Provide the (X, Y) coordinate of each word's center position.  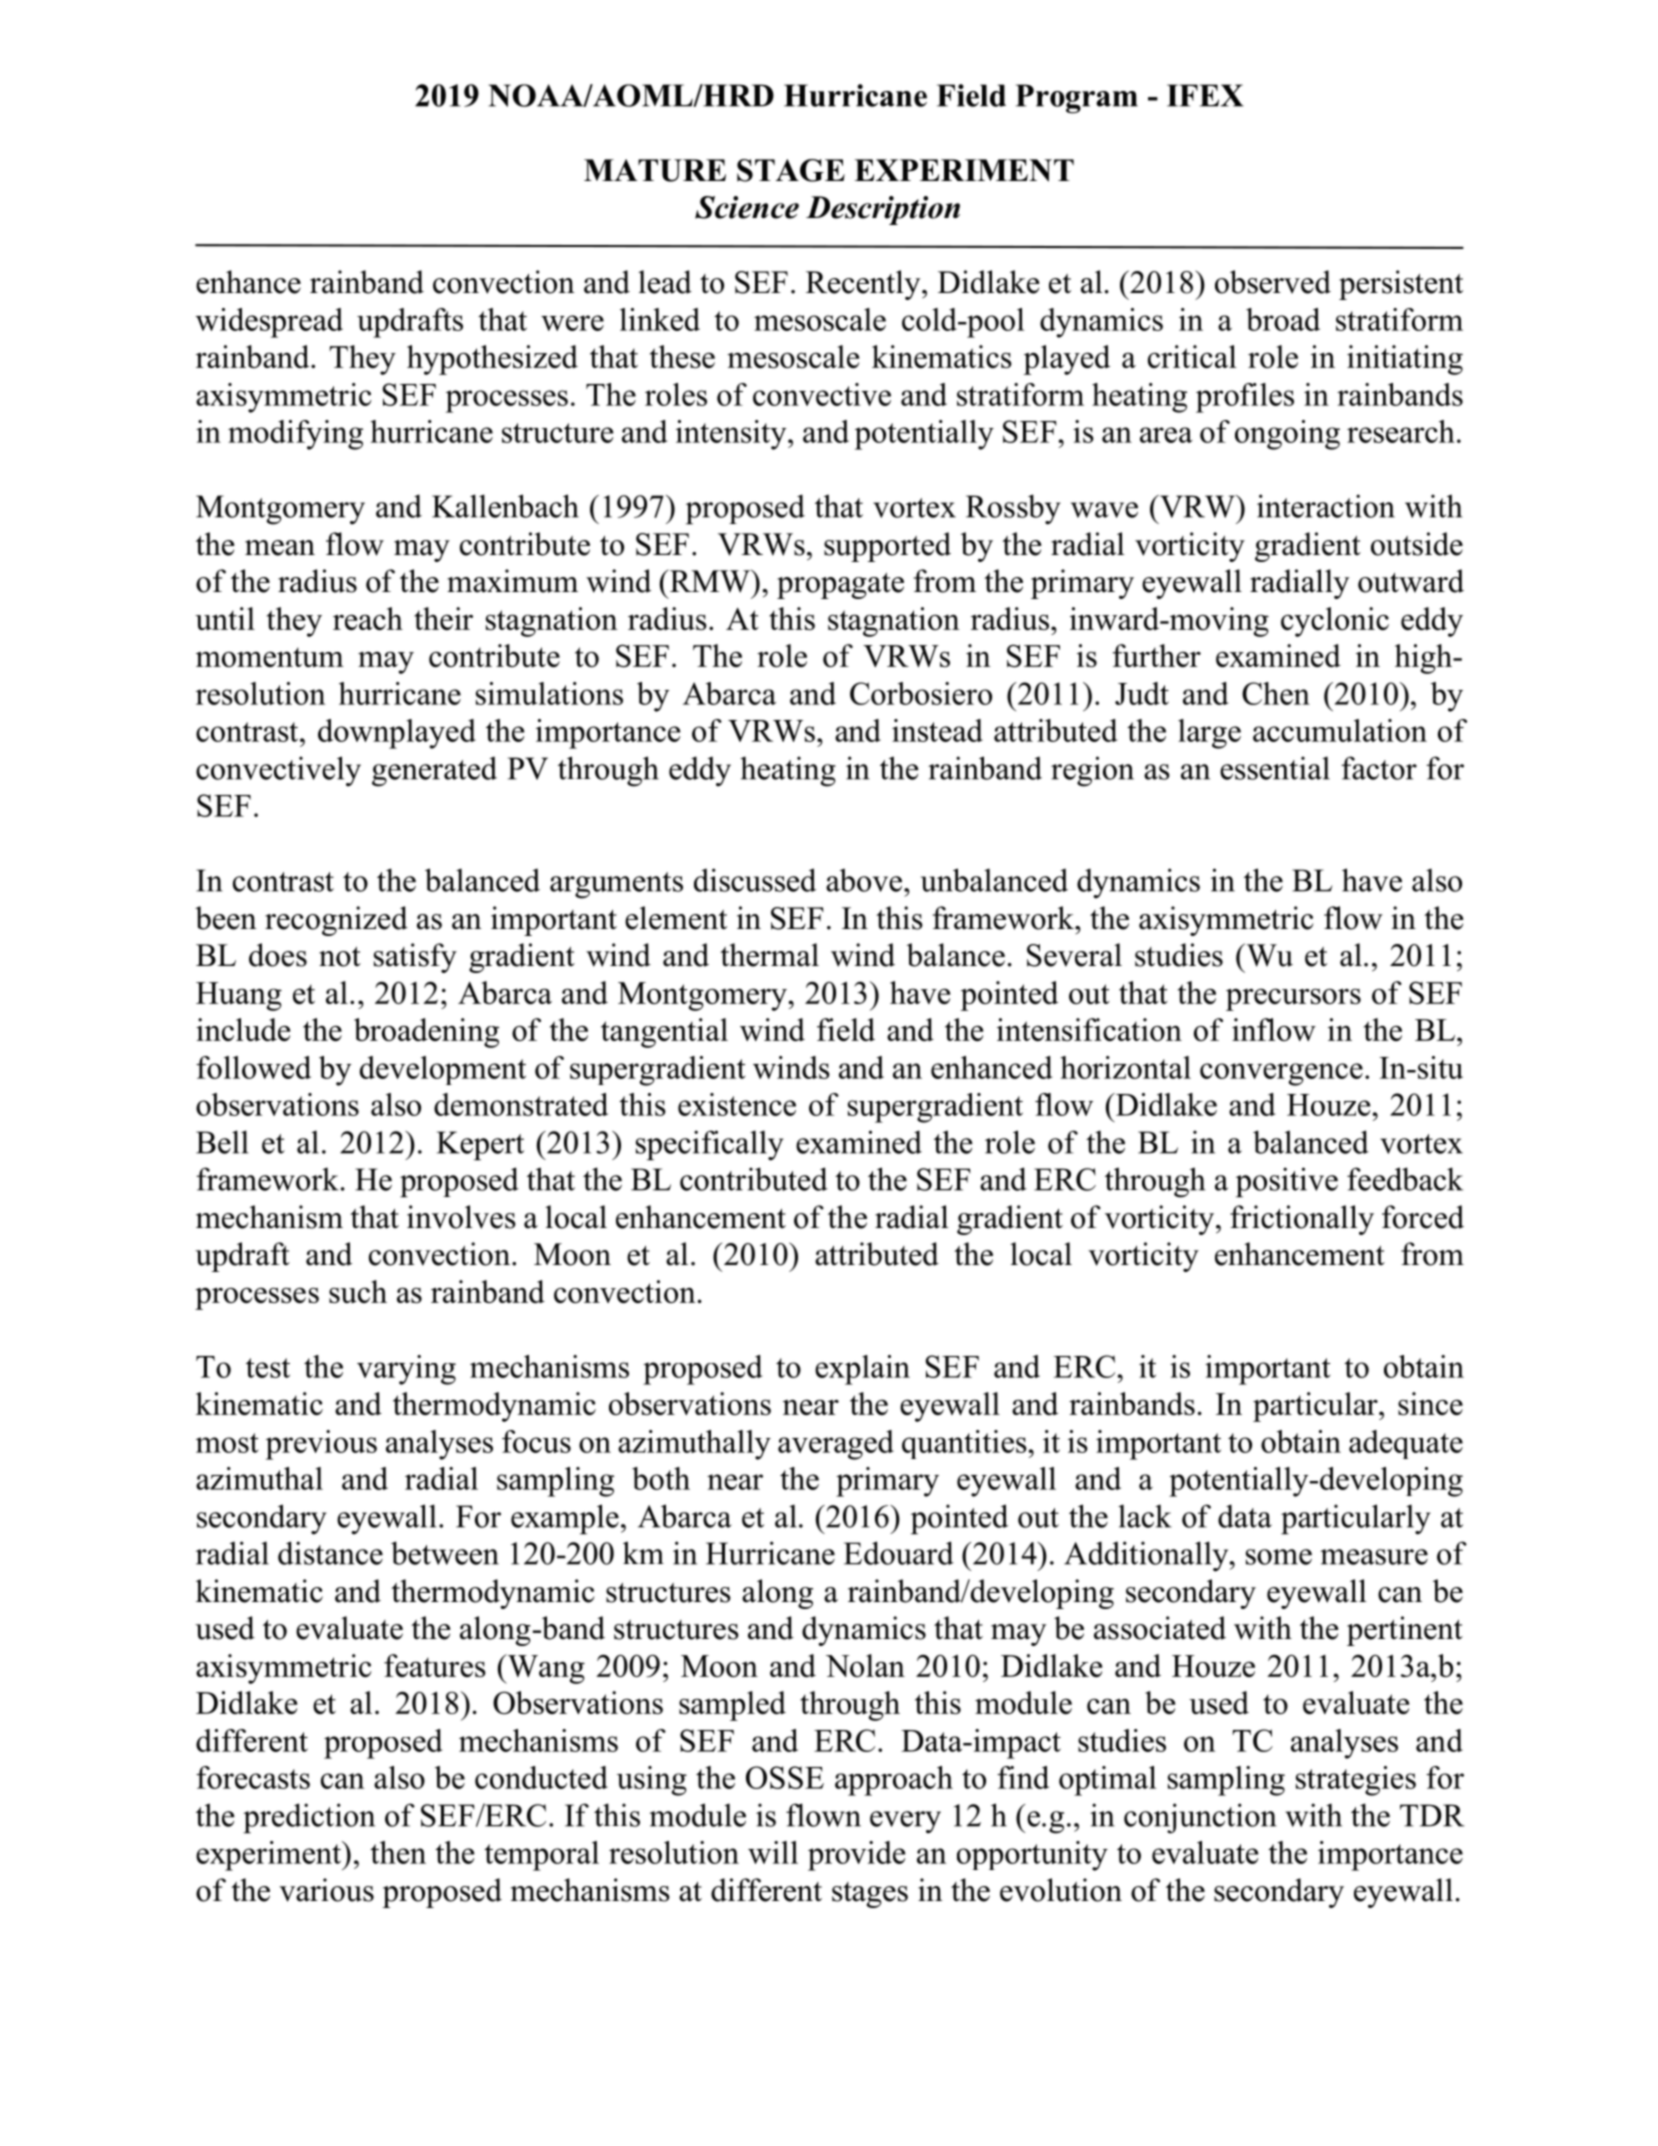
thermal (769, 955)
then (398, 1852)
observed (1273, 282)
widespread (269, 323)
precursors (1293, 999)
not (340, 957)
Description (883, 210)
